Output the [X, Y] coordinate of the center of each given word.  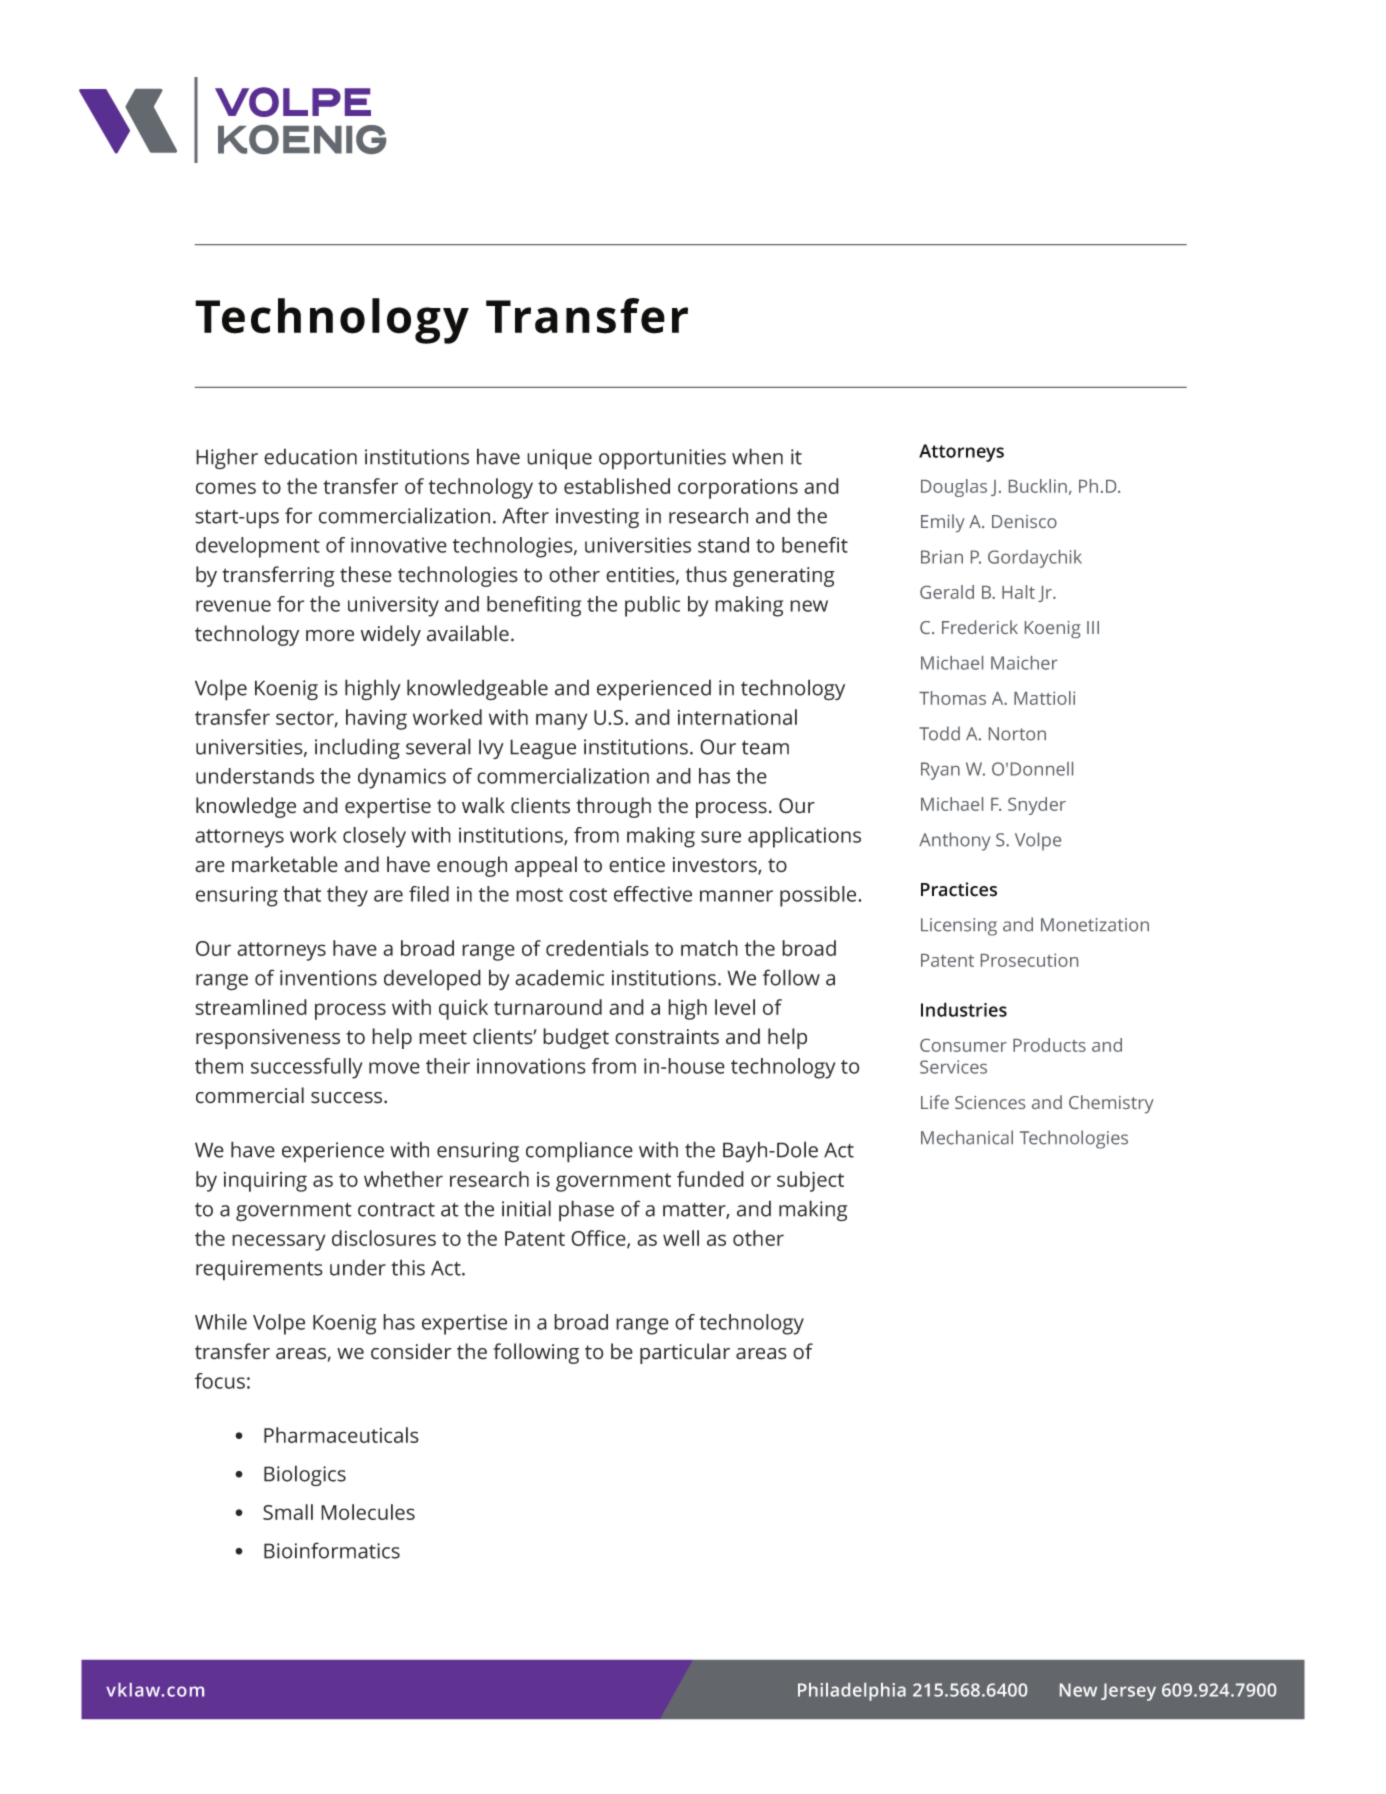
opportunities [662, 459]
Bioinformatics [332, 1550]
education [310, 456]
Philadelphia [852, 1692]
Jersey [1128, 1692]
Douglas [954, 488]
